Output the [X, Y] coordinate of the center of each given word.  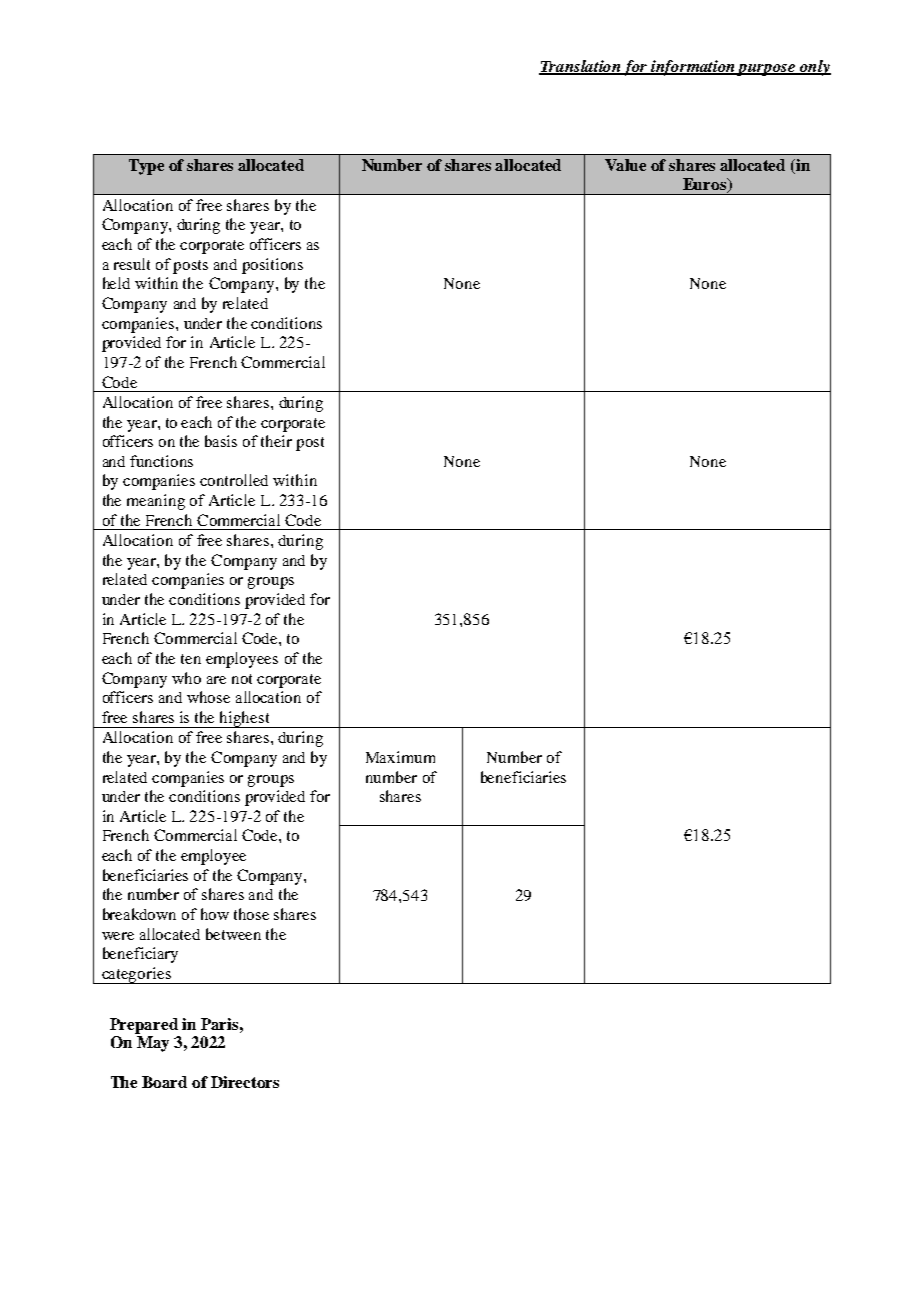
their [276, 441]
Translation [581, 67]
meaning [156, 502]
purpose [767, 70]
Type [146, 167]
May [153, 1044]
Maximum [400, 757]
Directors [245, 1082]
